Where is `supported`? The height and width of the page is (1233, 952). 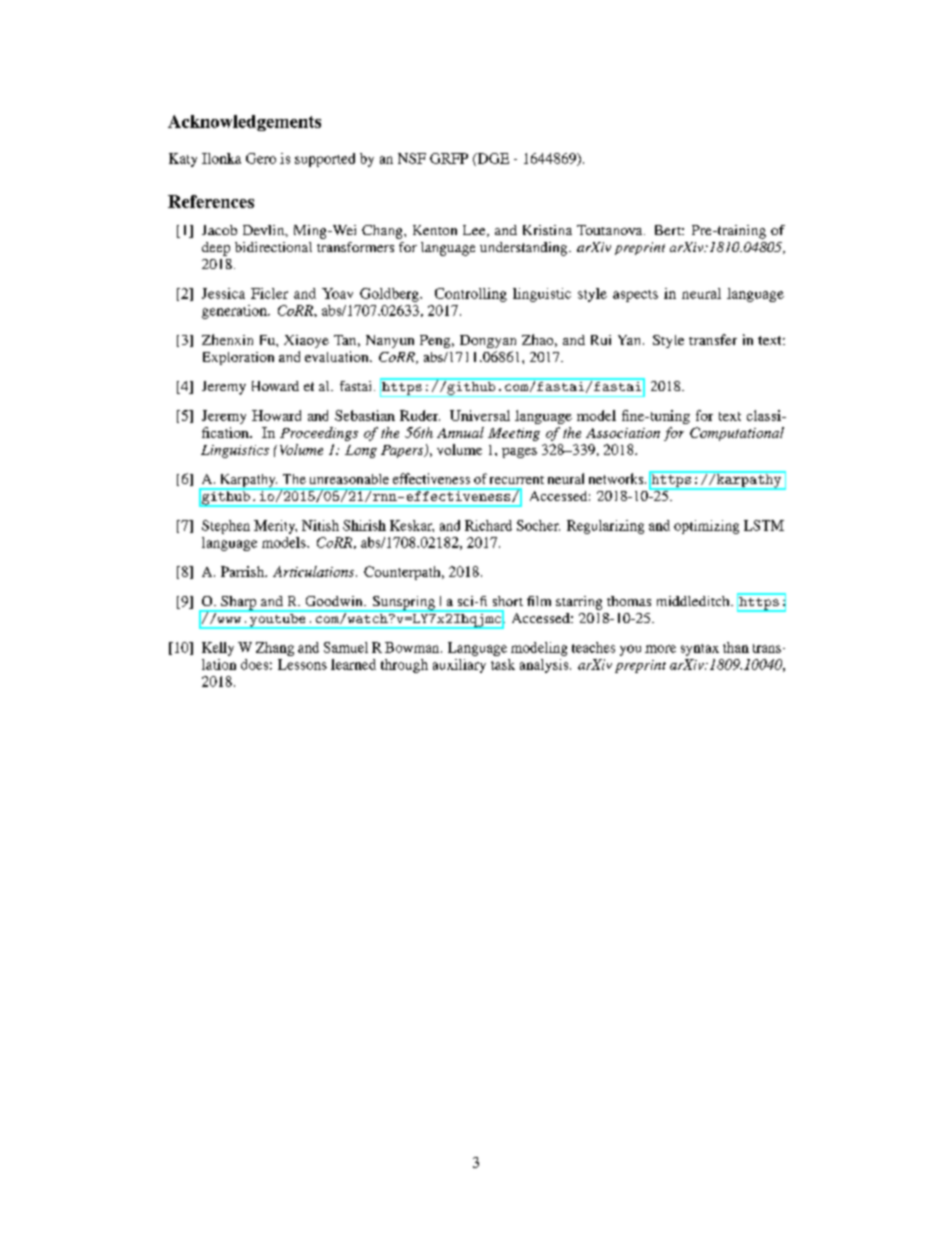
supported is located at coordinates (325, 160).
